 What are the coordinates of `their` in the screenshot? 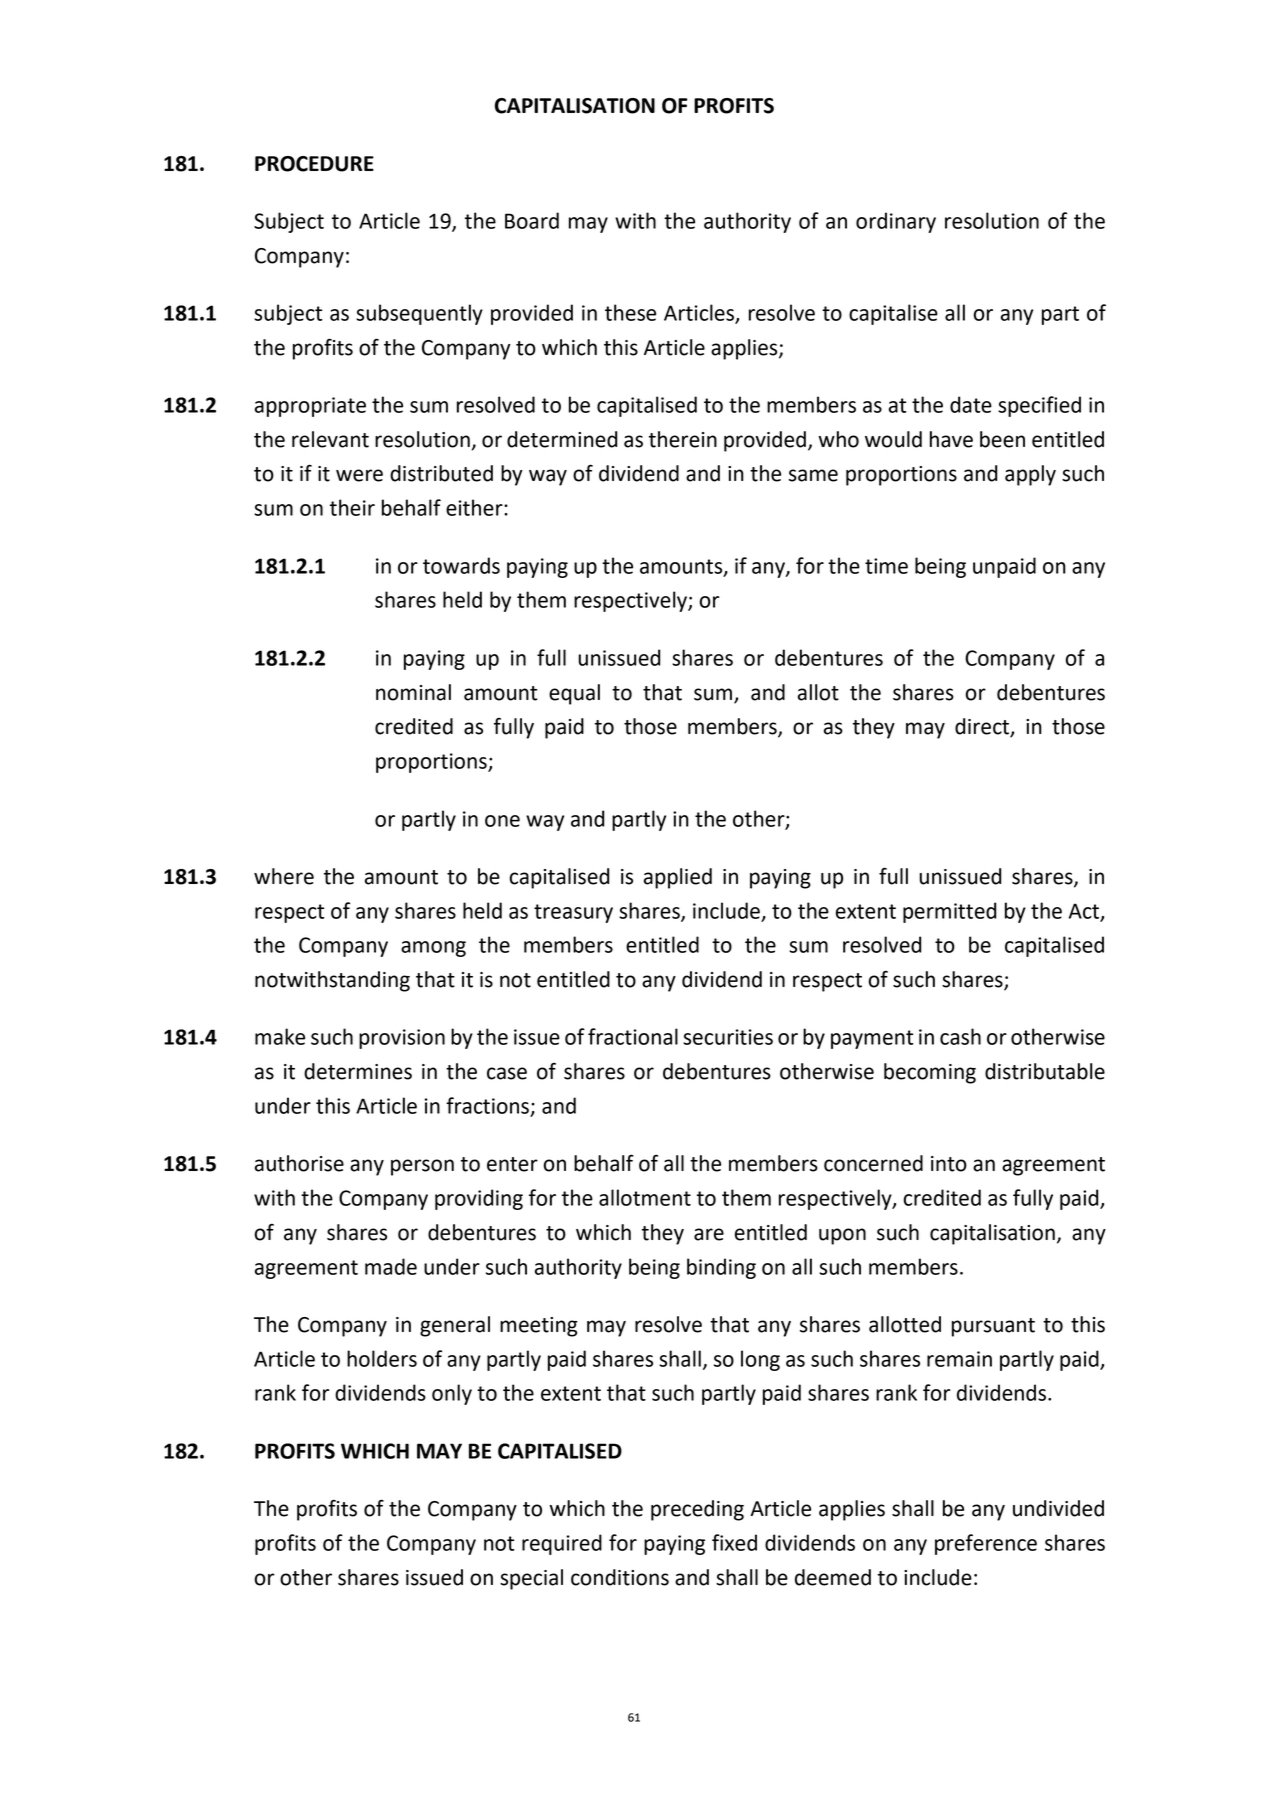 It's located at (352, 507).
